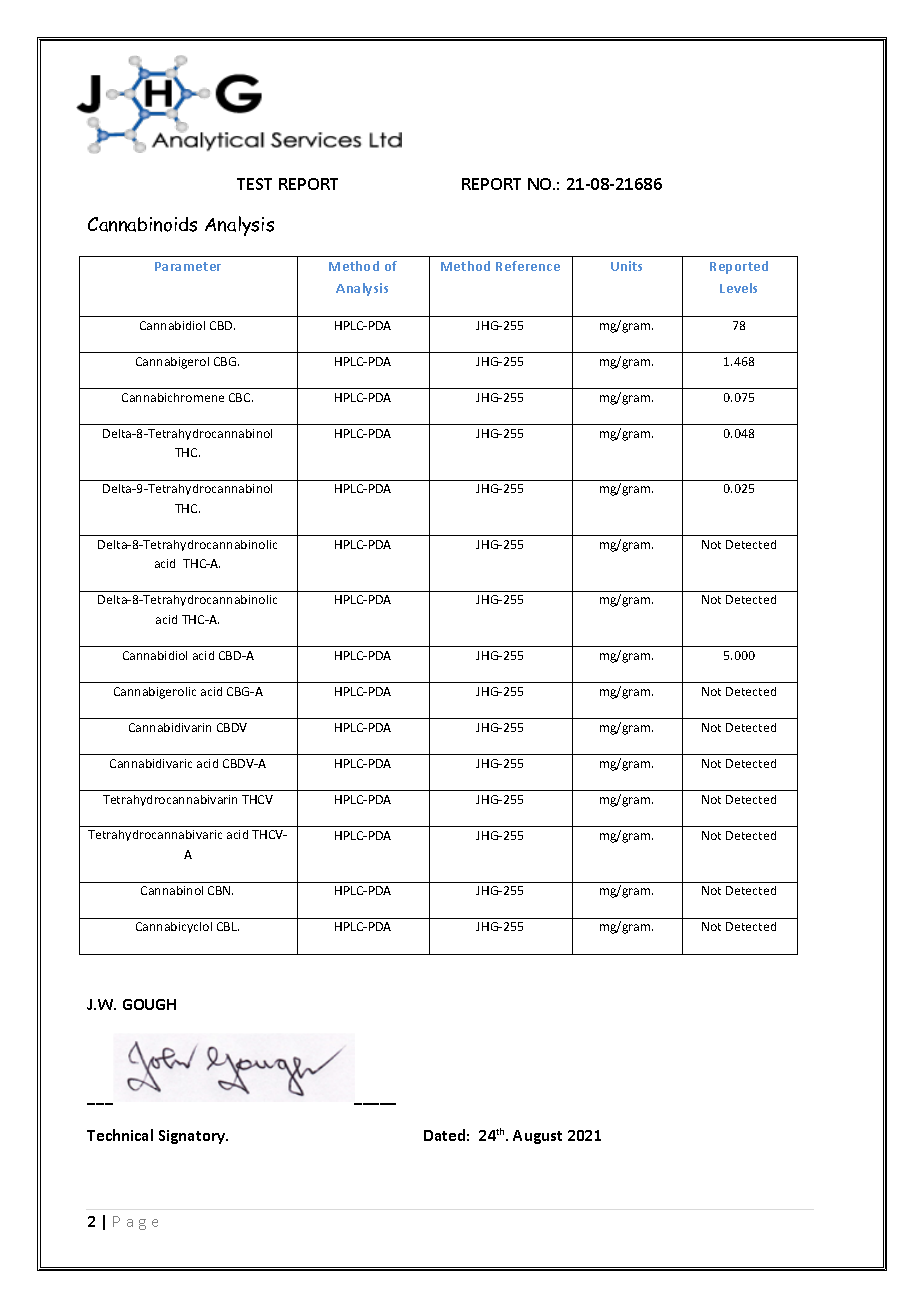 The width and height of the screenshot is (924, 1308). I want to click on Signatory, so click(193, 1137).
